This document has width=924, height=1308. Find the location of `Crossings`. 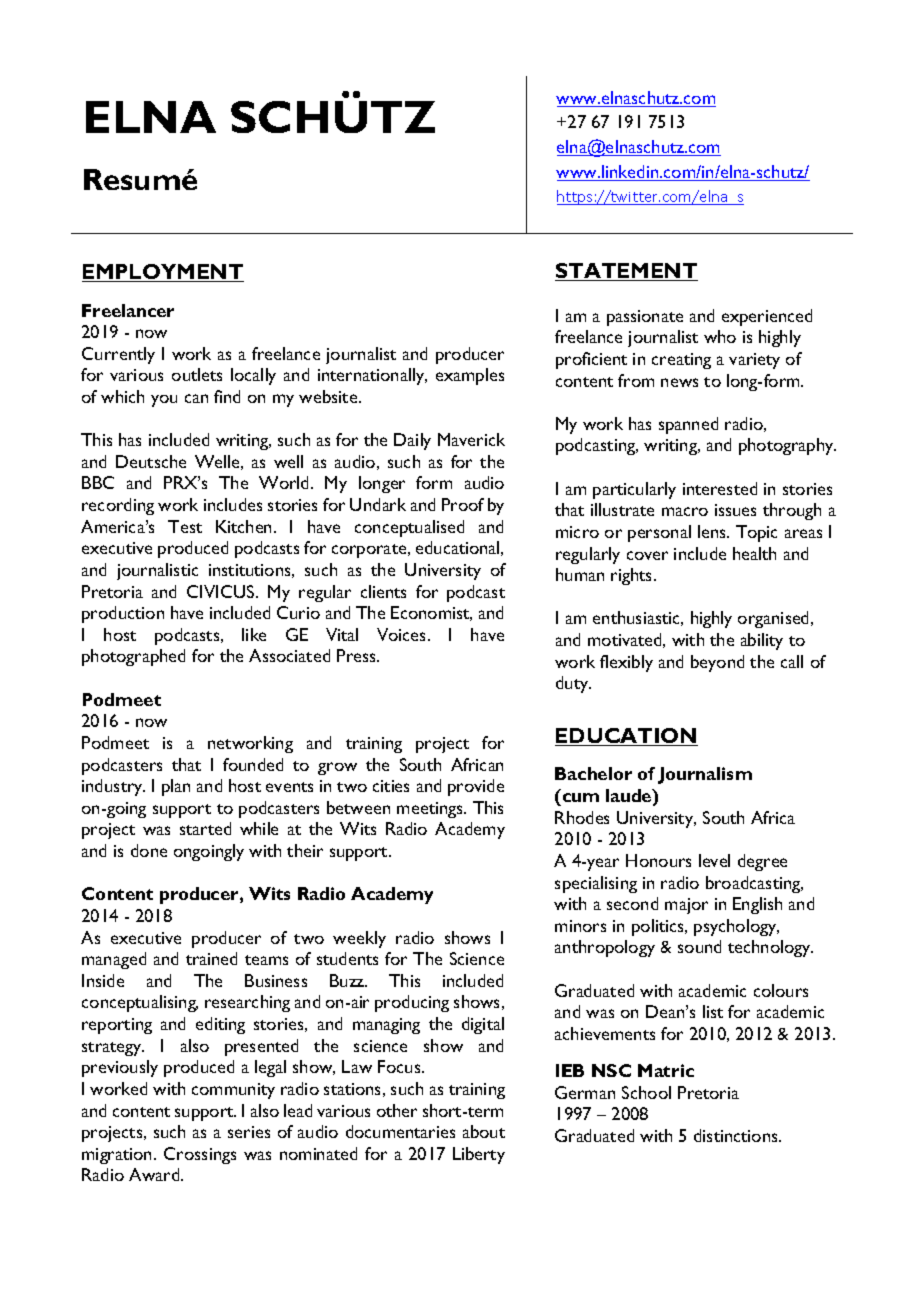

Crossings is located at coordinates (200, 1155).
